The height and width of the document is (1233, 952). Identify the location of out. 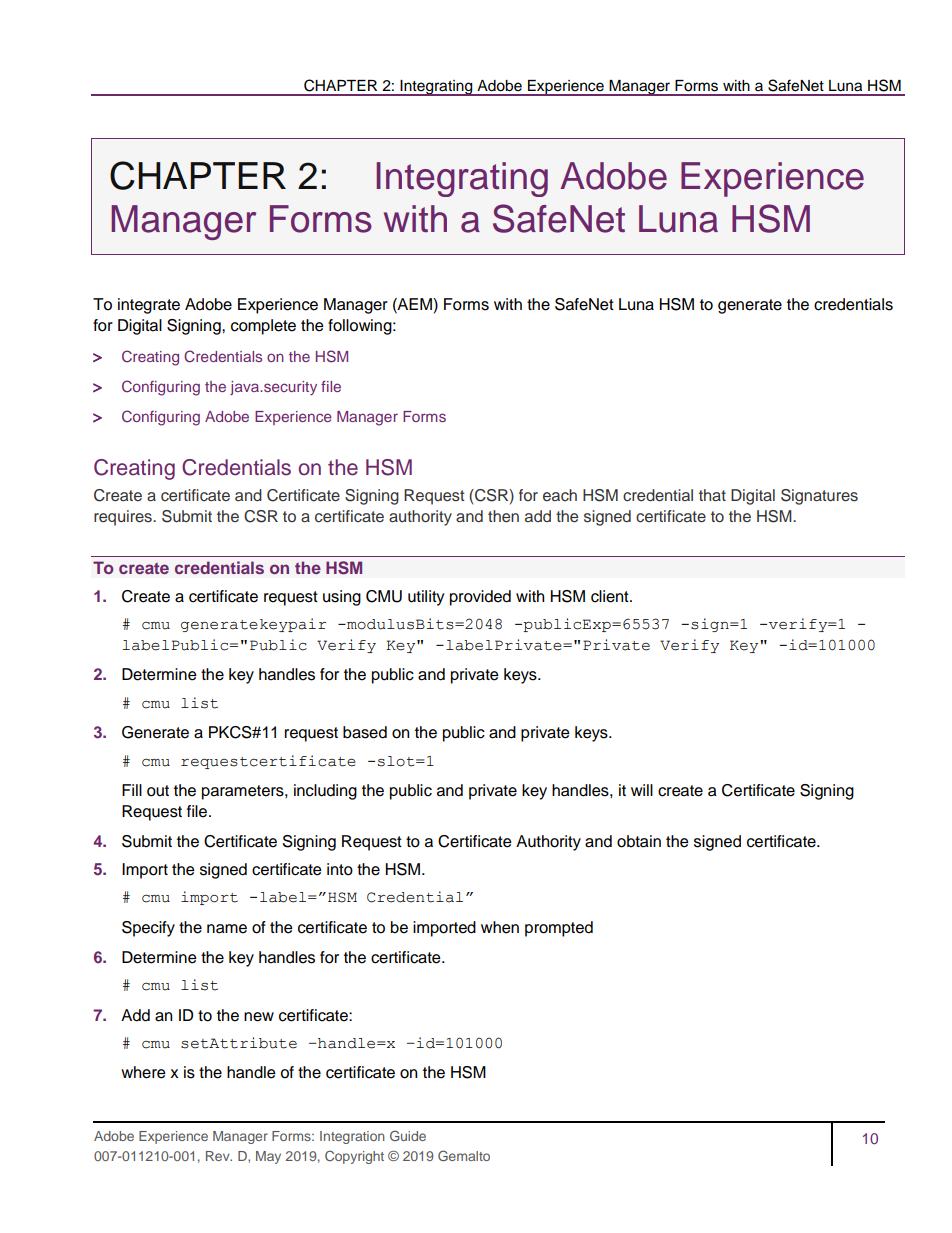
(158, 791).
